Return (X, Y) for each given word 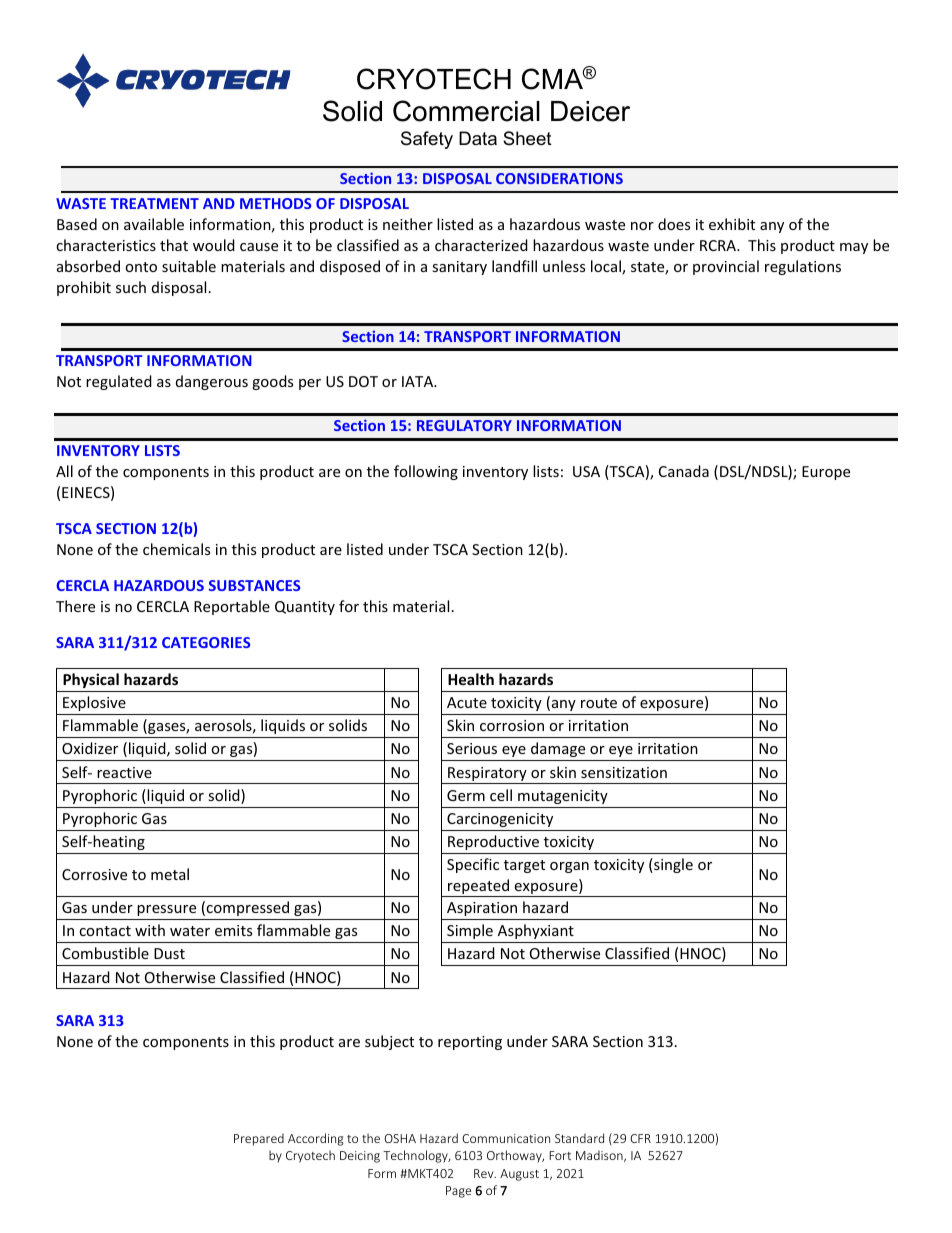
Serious (472, 748)
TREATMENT (154, 203)
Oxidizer (90, 748)
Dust (169, 953)
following (426, 472)
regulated (119, 382)
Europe (826, 473)
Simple (470, 931)
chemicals (176, 549)
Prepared (259, 1139)
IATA (419, 381)
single (672, 865)
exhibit (732, 224)
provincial (726, 267)
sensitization (624, 772)
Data (478, 138)
